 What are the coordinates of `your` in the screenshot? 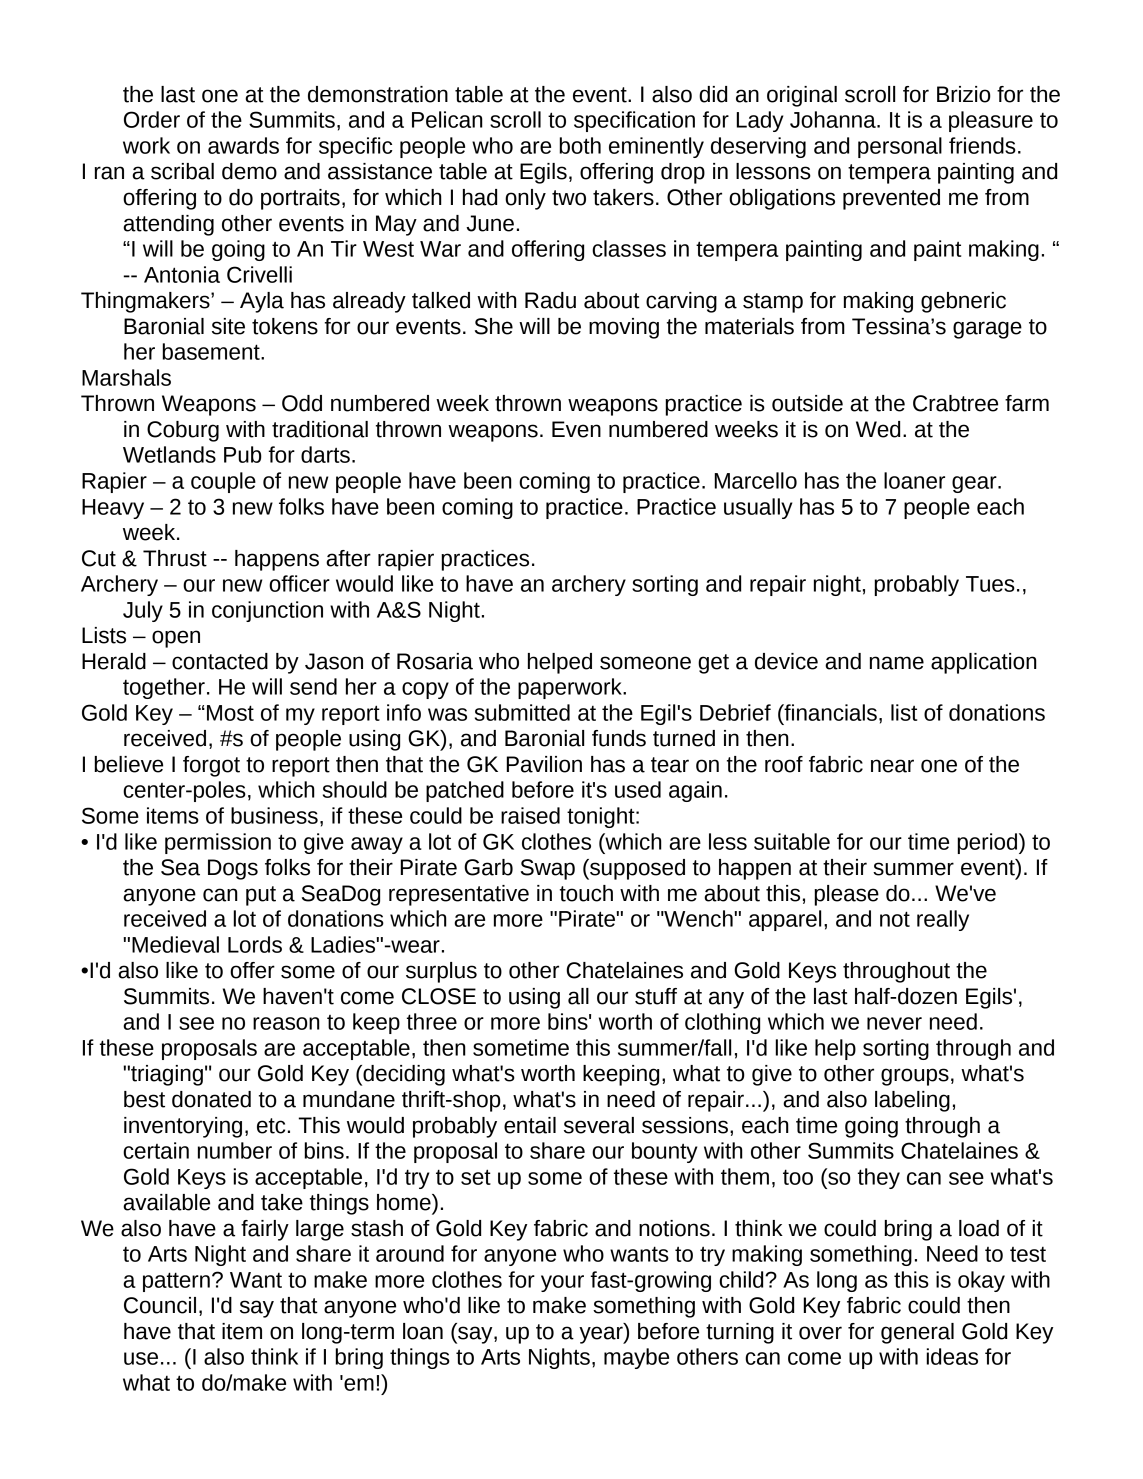 It's located at (562, 1283).
